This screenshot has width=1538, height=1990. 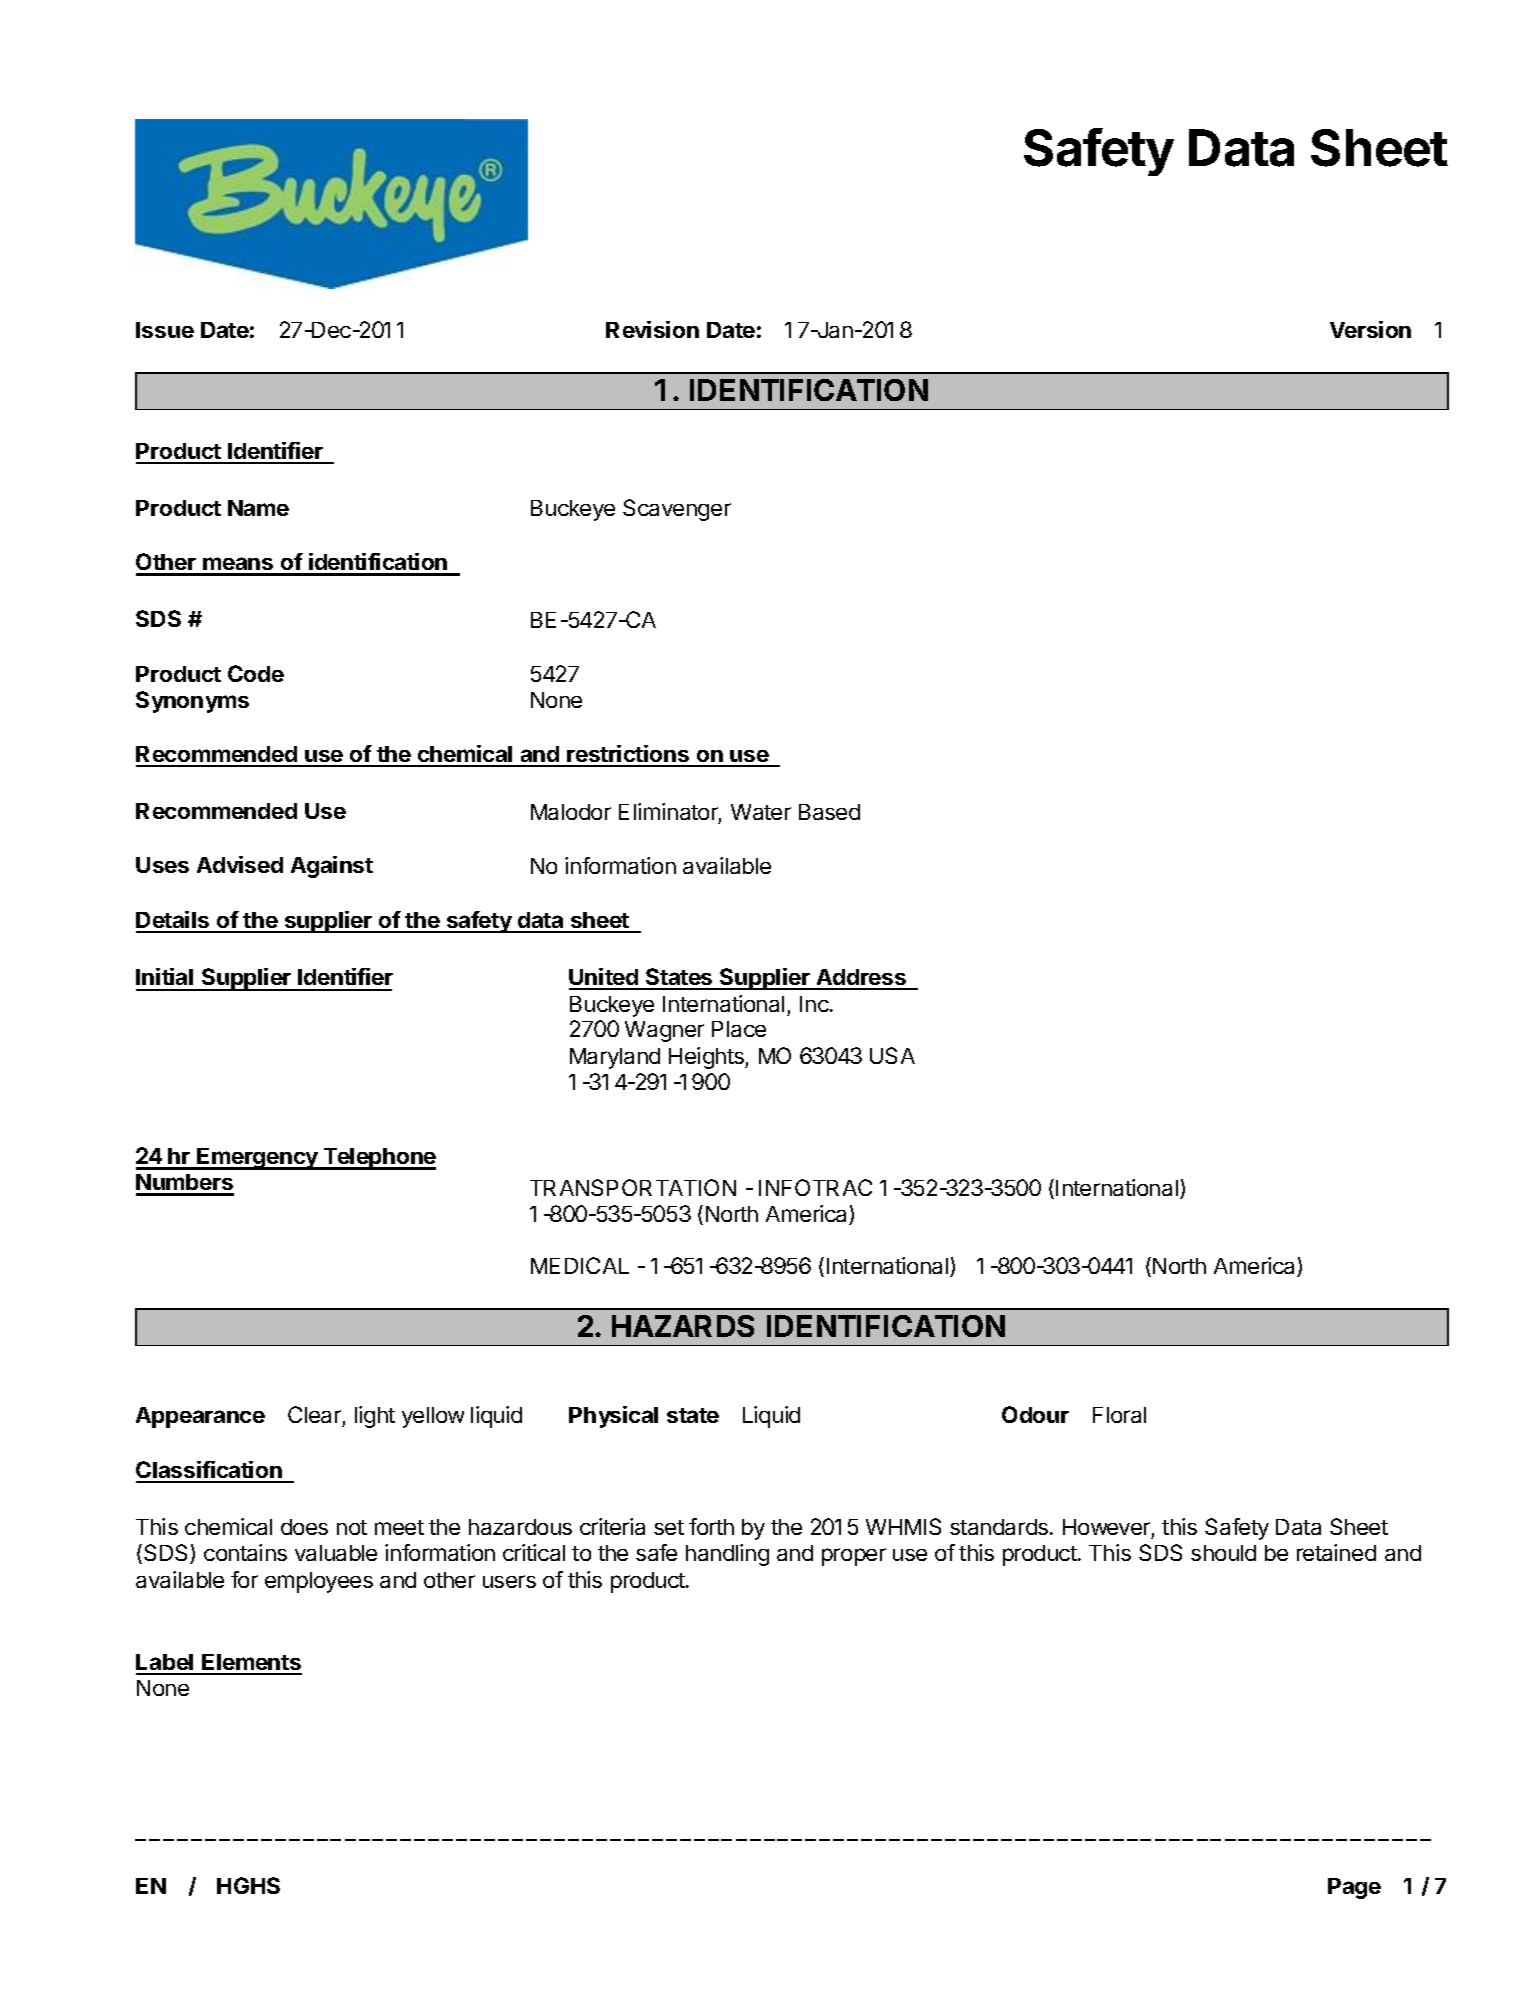 What do you see at coordinates (892, 1055) in the screenshot?
I see `USA` at bounding box center [892, 1055].
